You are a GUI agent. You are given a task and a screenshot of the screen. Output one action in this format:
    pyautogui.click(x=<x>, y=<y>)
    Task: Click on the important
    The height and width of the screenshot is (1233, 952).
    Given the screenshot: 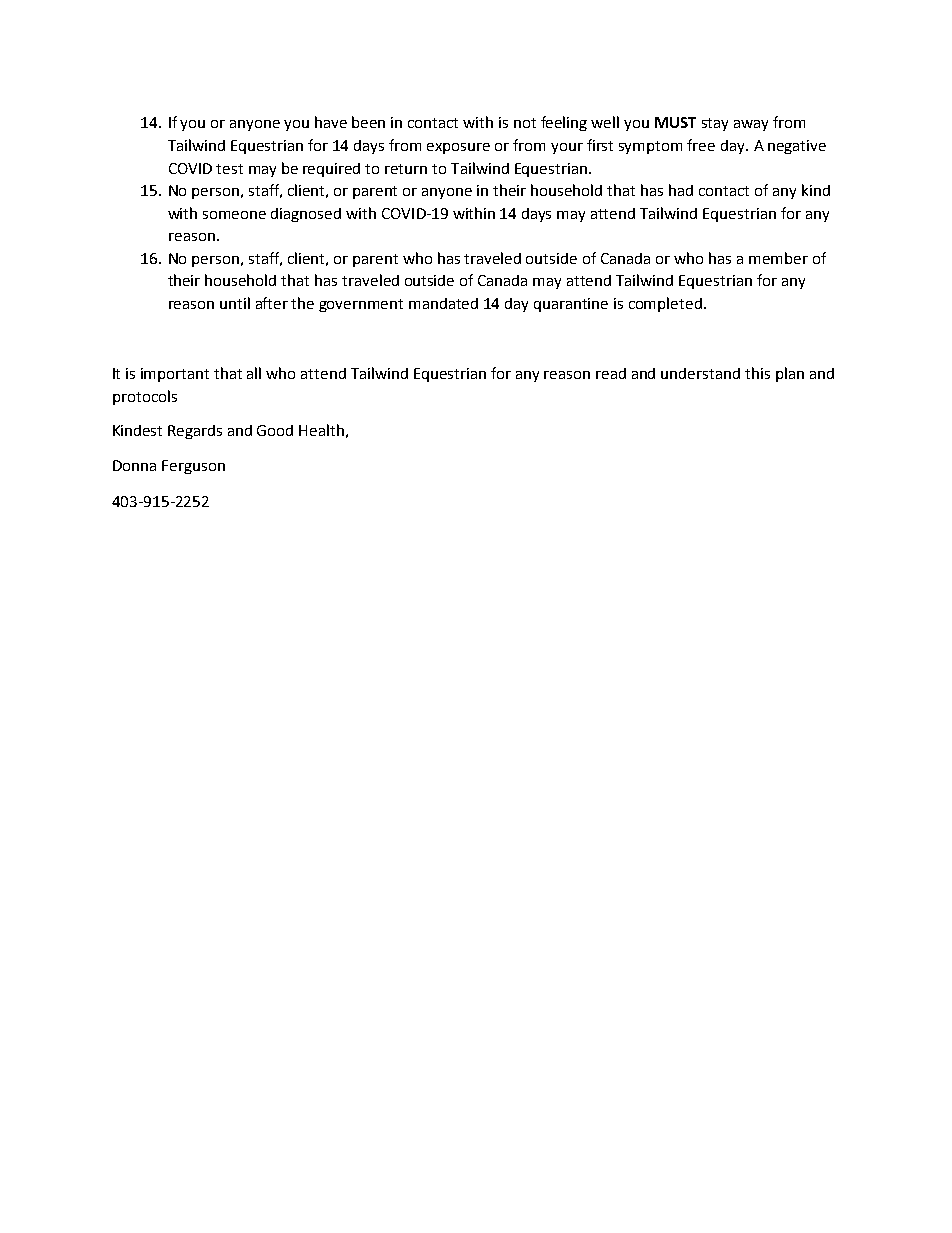 What is the action you would take?
    pyautogui.click(x=175, y=375)
